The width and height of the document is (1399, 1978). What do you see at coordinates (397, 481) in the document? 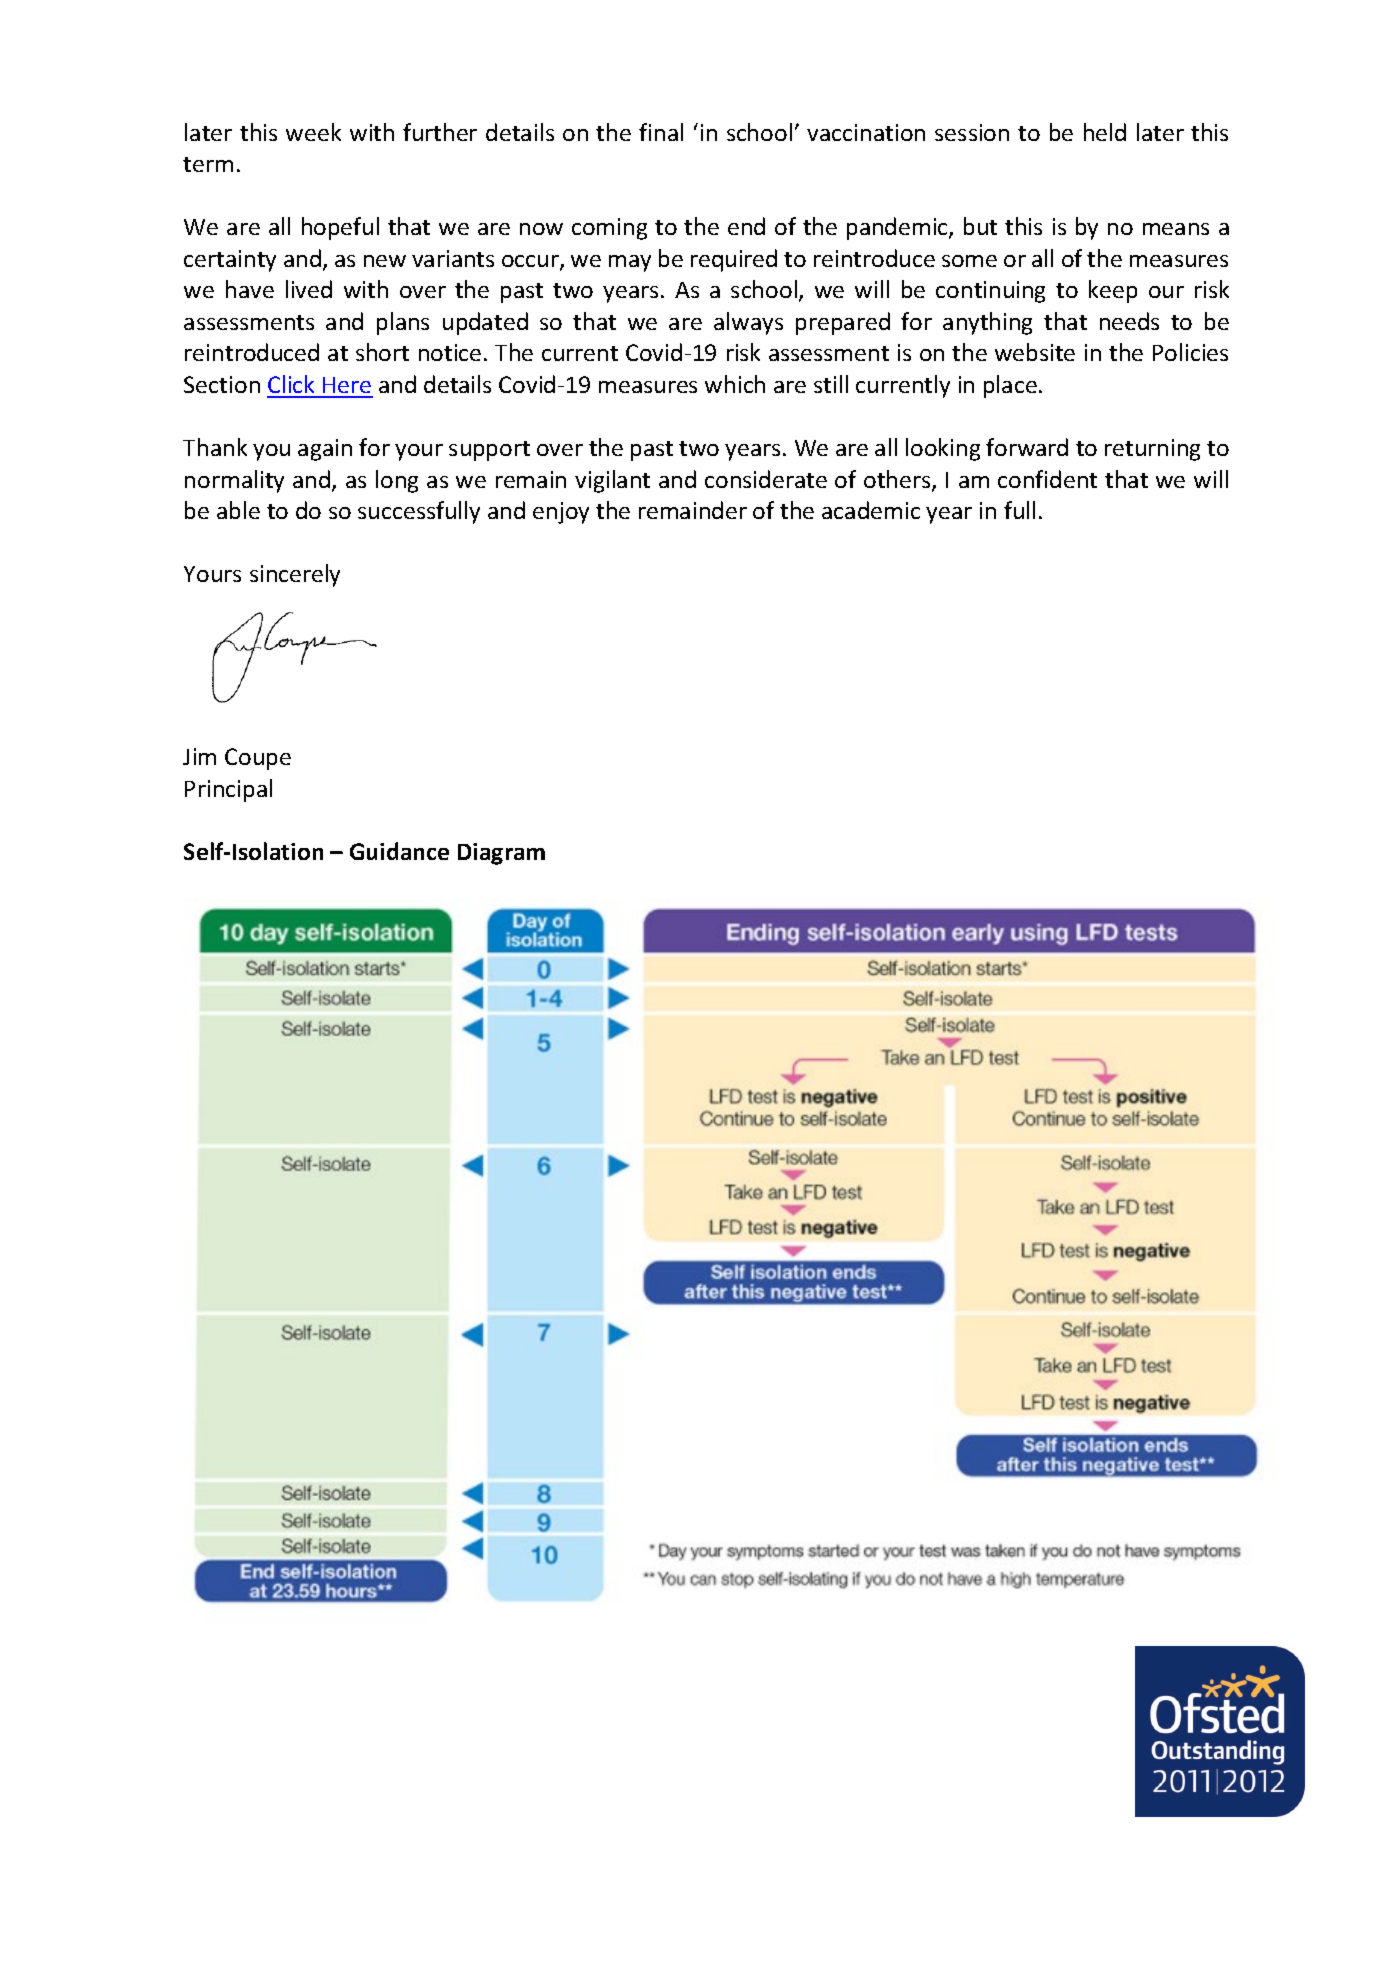
I see `long` at bounding box center [397, 481].
